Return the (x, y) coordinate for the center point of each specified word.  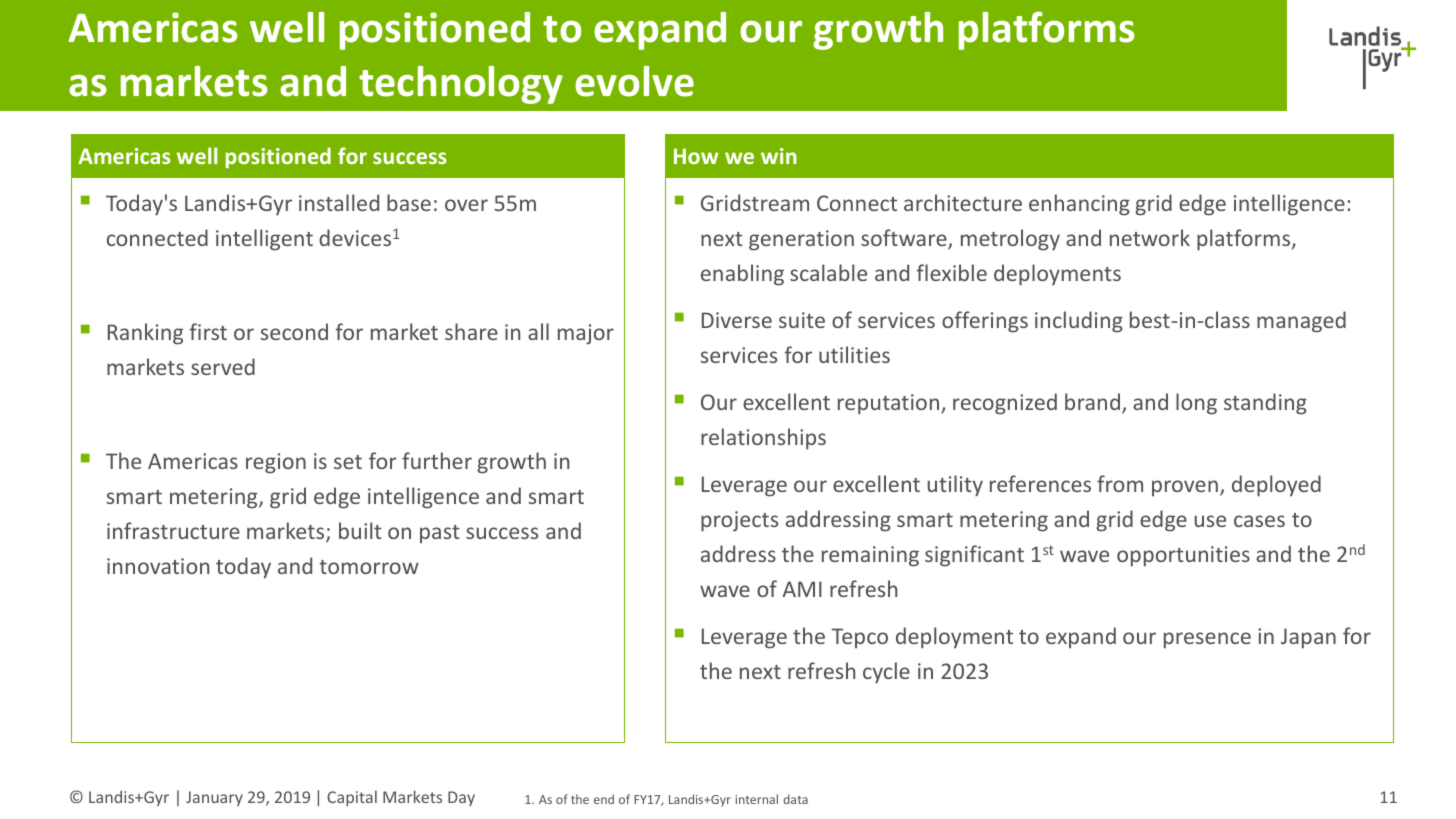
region (276, 463)
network (1150, 237)
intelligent (264, 240)
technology (461, 85)
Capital (352, 798)
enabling (742, 275)
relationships (763, 439)
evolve (634, 81)
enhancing (1079, 205)
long (1196, 404)
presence (1207, 640)
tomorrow (369, 567)
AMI (802, 589)
